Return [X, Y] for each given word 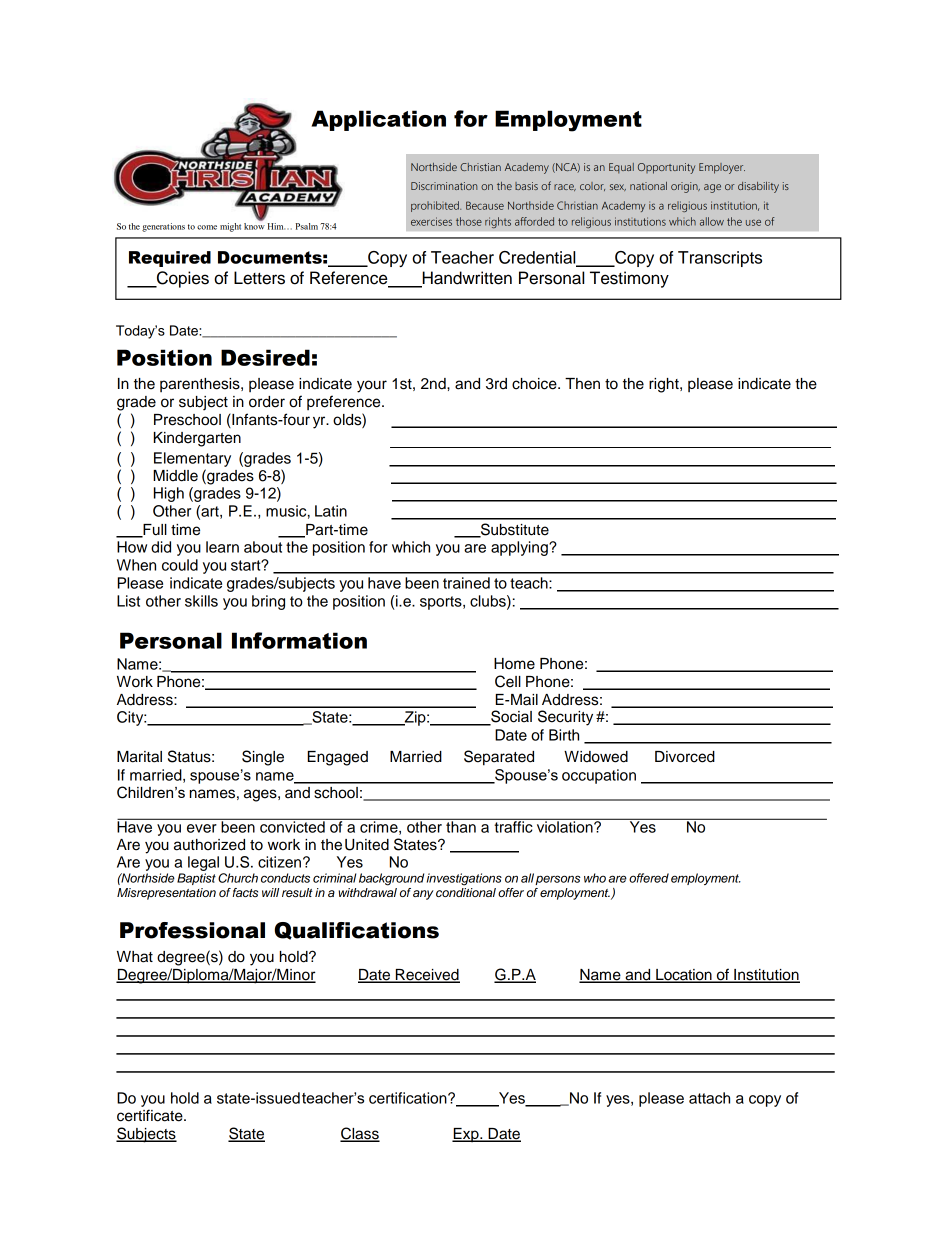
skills [201, 601]
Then [582, 384]
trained [466, 583]
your [372, 386]
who [595, 878]
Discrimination [444, 186]
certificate [151, 1115]
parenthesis [201, 385]
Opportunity [666, 168]
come [207, 227]
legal [205, 865]
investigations [464, 879]
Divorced [685, 757]
